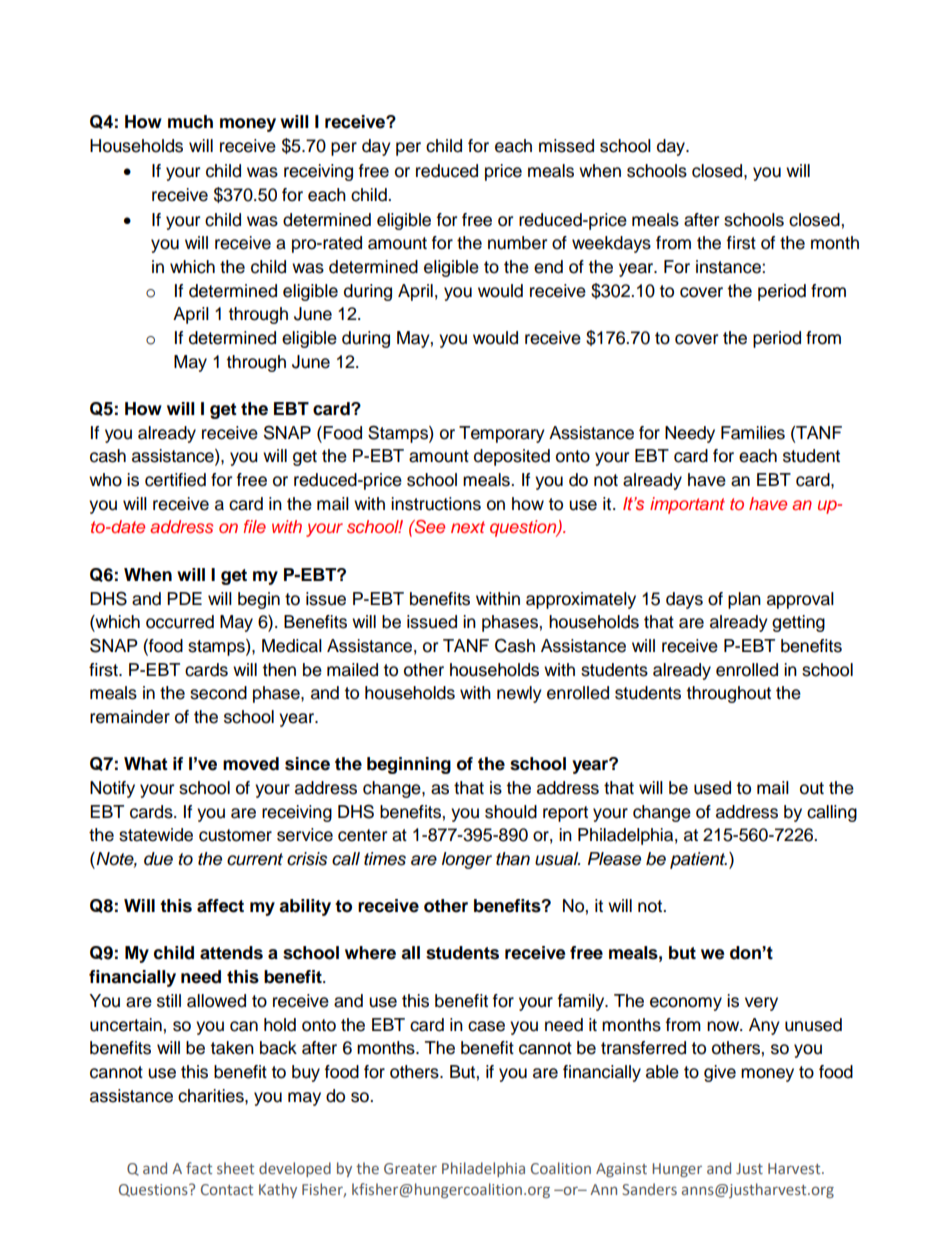 This screenshot has width=952, height=1233. I want to click on missed, so click(566, 146).
